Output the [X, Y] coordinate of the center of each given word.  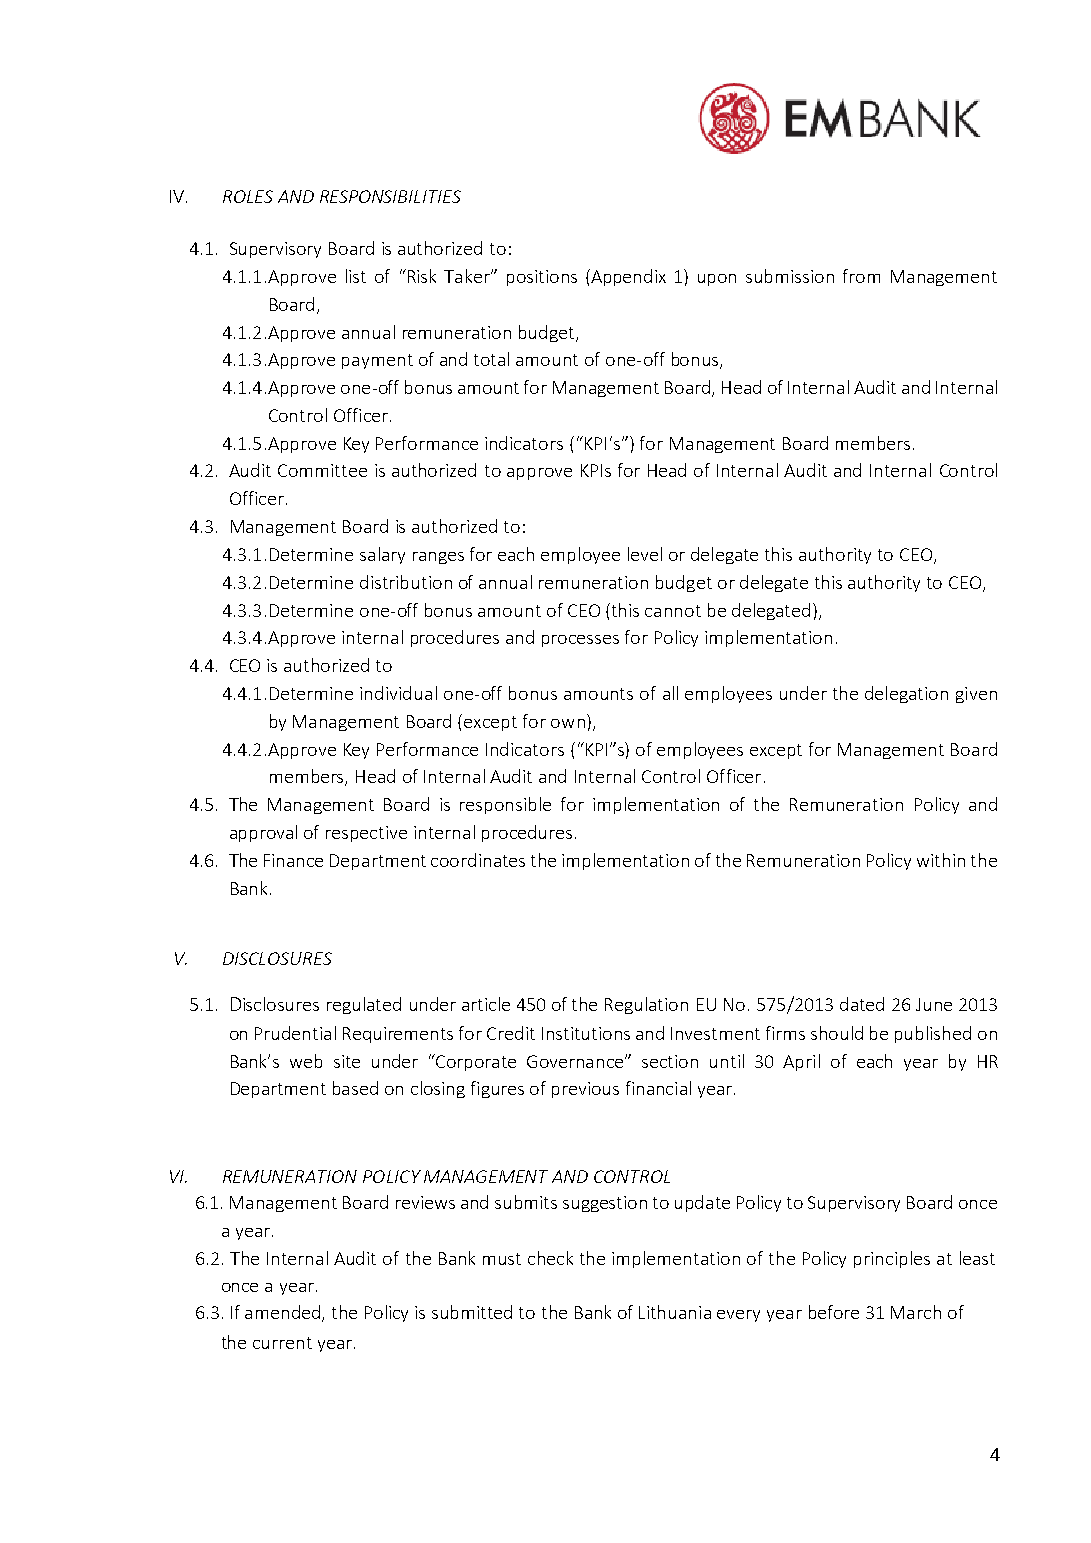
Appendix [627, 277]
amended [284, 1313]
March [916, 1312]
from [861, 276]
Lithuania [675, 1312]
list [356, 276]
